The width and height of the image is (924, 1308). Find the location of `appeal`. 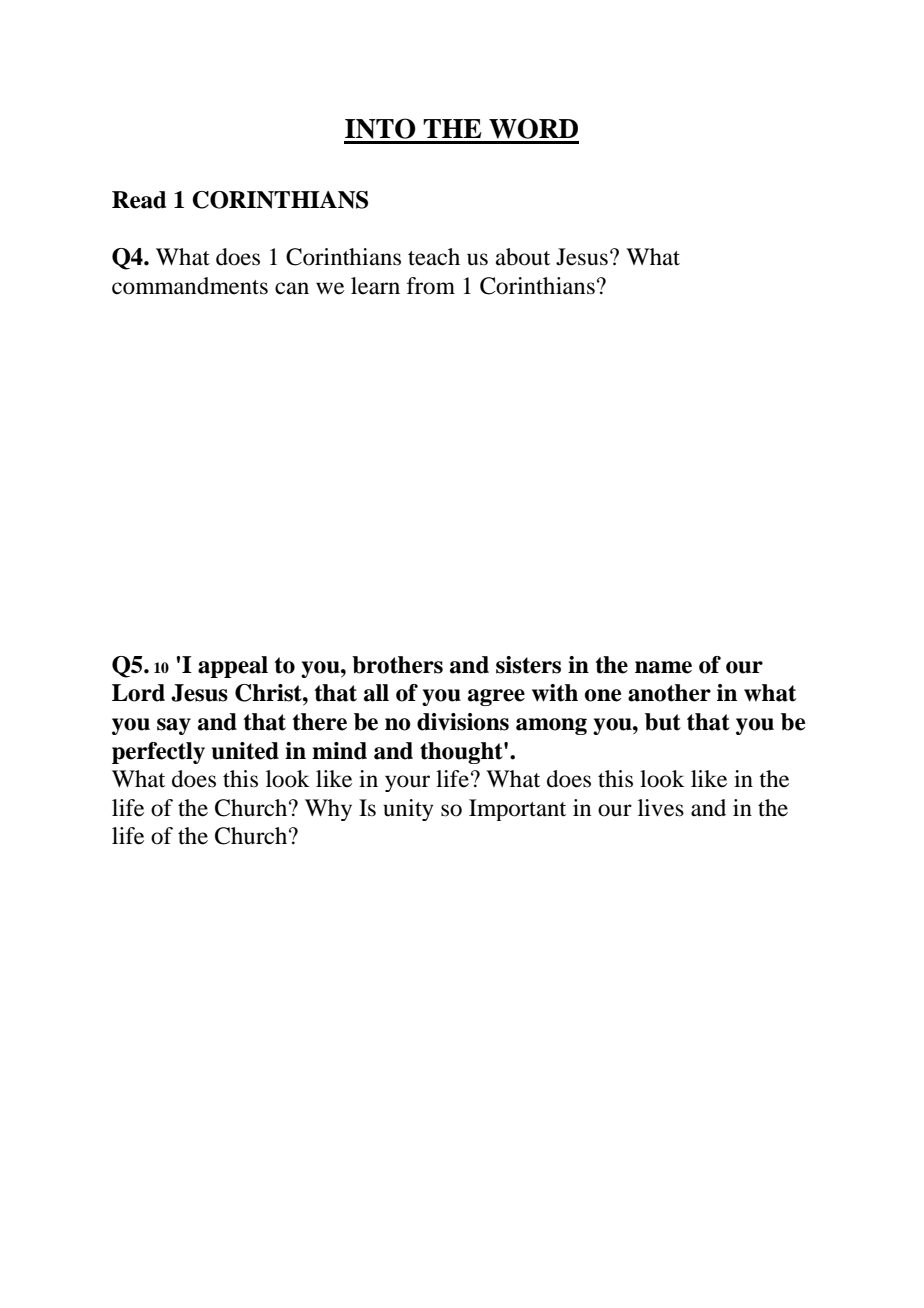

appeal is located at coordinates (233, 667).
